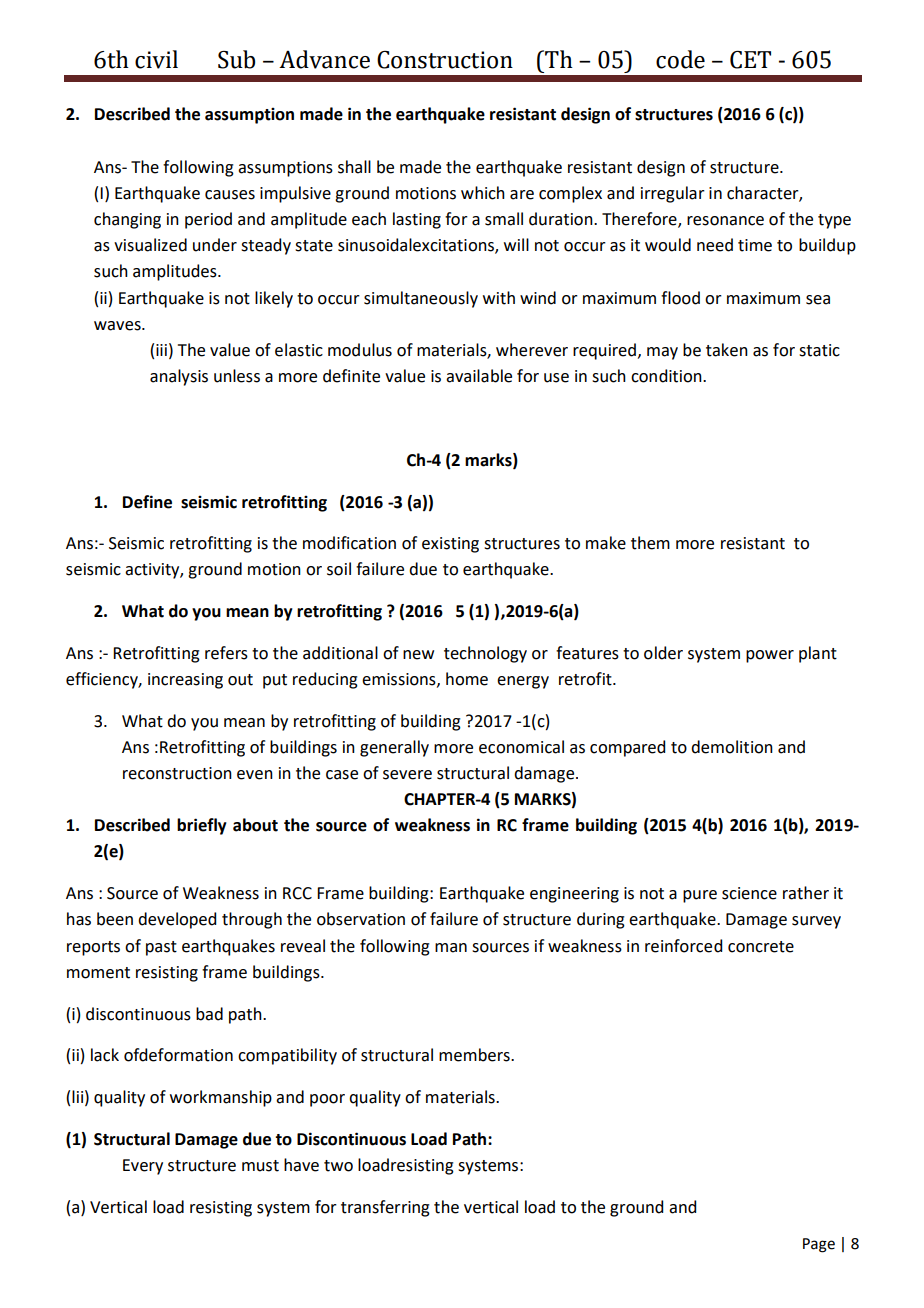 The image size is (924, 1308). What do you see at coordinates (202, 826) in the screenshot?
I see `briefly` at bounding box center [202, 826].
